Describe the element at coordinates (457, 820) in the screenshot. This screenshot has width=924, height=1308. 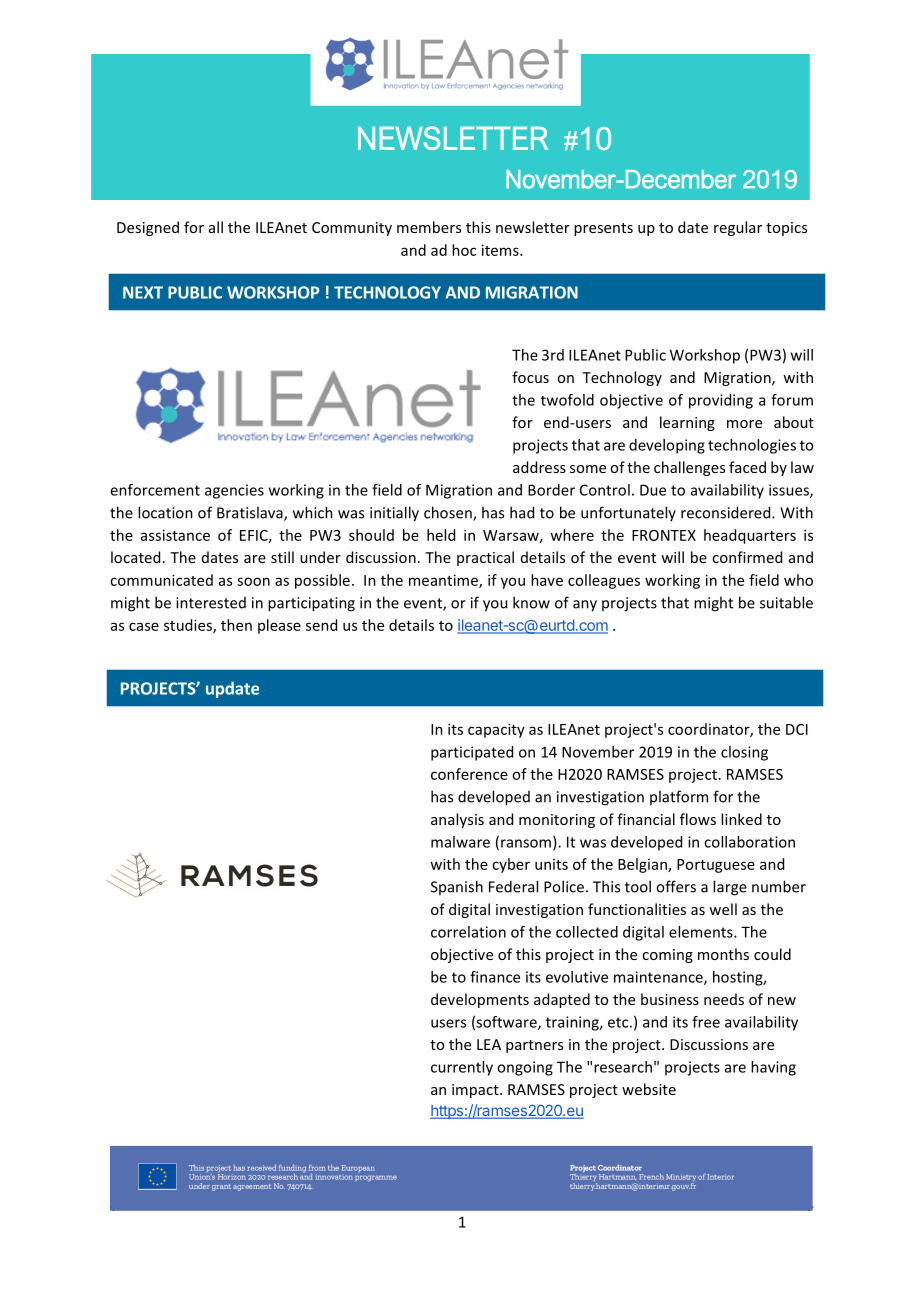
I see `analysis` at that location.
